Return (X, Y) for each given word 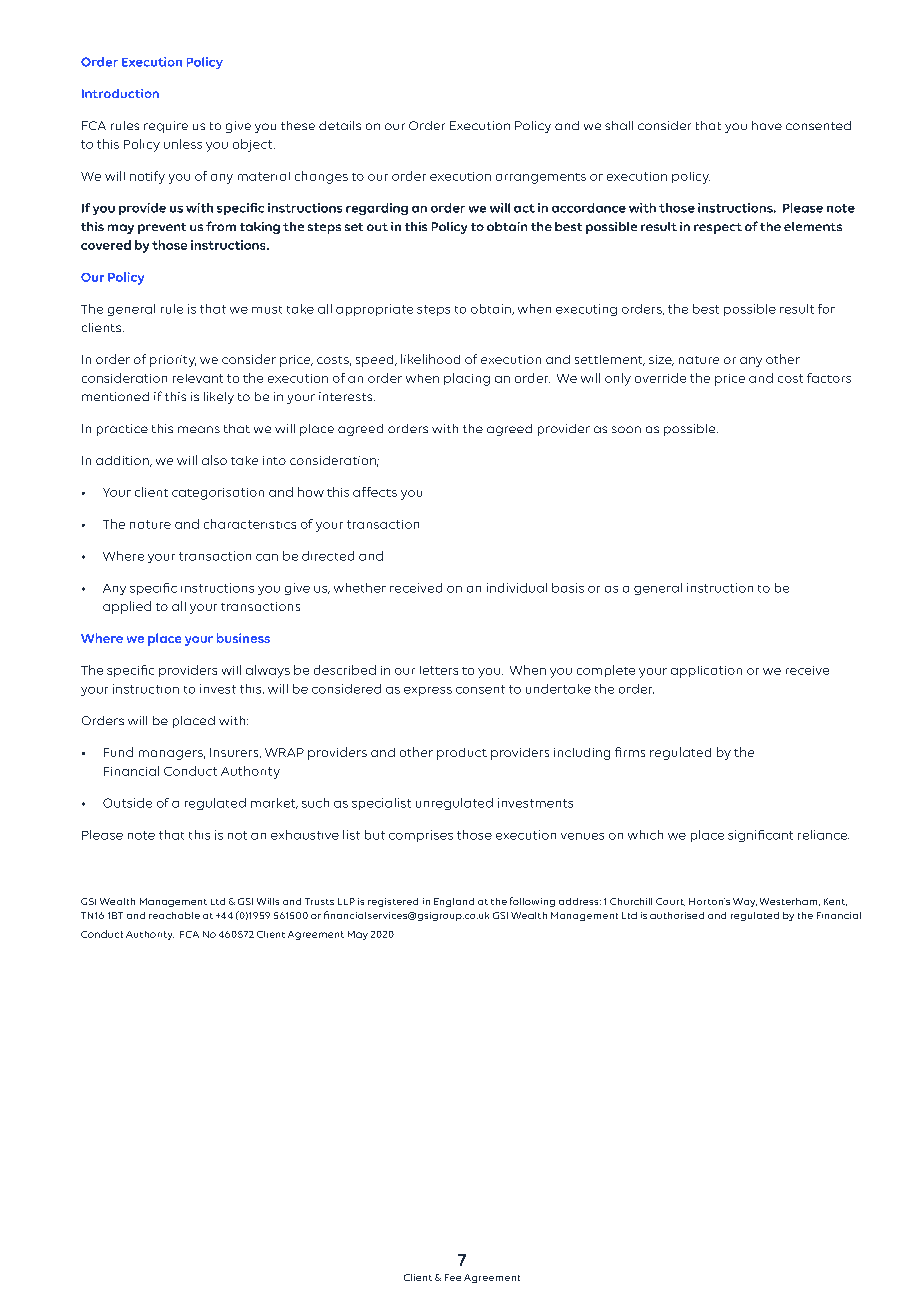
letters (439, 670)
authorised (677, 915)
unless (183, 144)
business (243, 638)
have (767, 125)
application (706, 672)
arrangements (541, 178)
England (454, 902)
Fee (453, 1277)
